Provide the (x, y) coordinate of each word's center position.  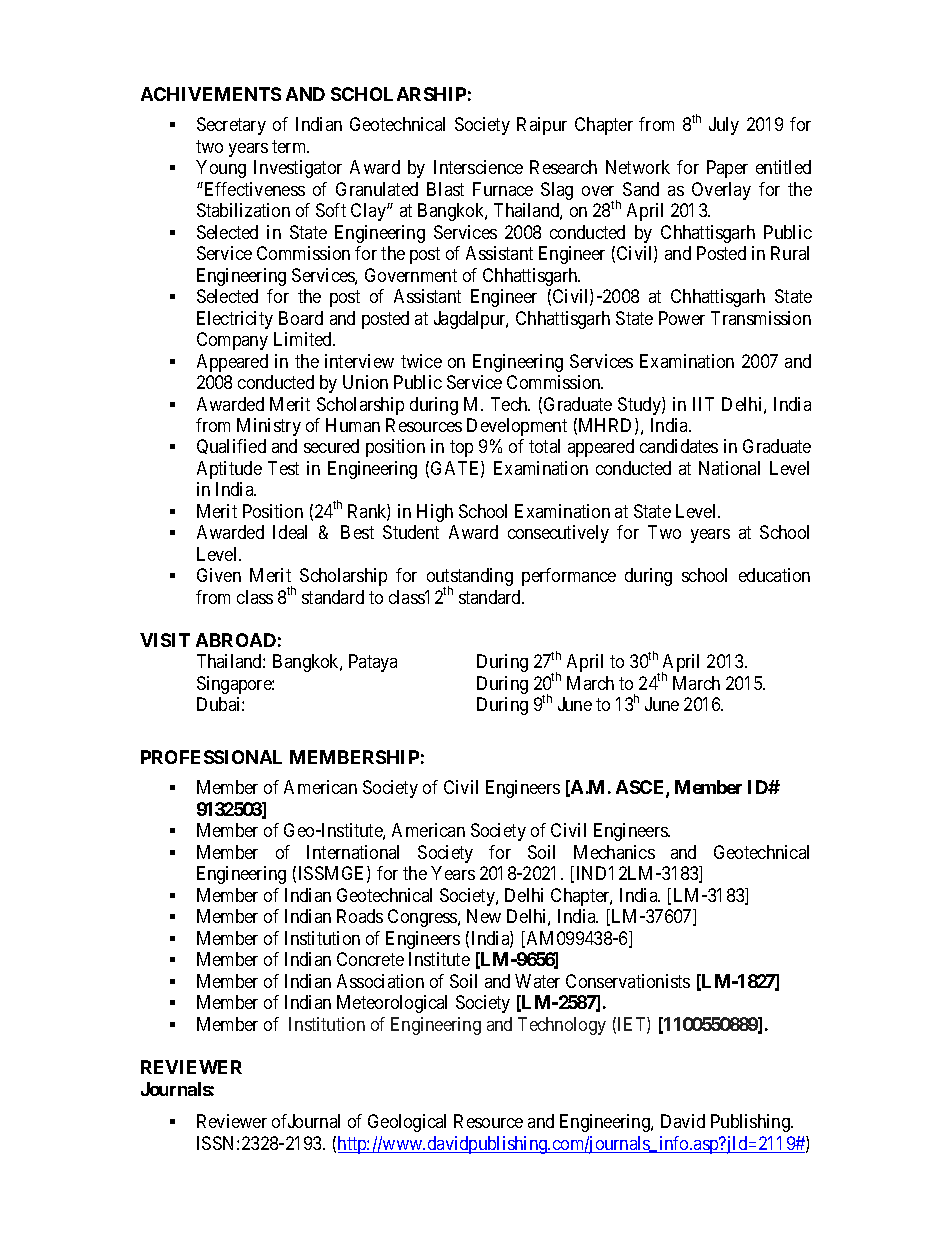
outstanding (470, 578)
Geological (407, 1123)
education (774, 575)
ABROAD (236, 640)
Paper (727, 169)
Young (221, 169)
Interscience (478, 167)
